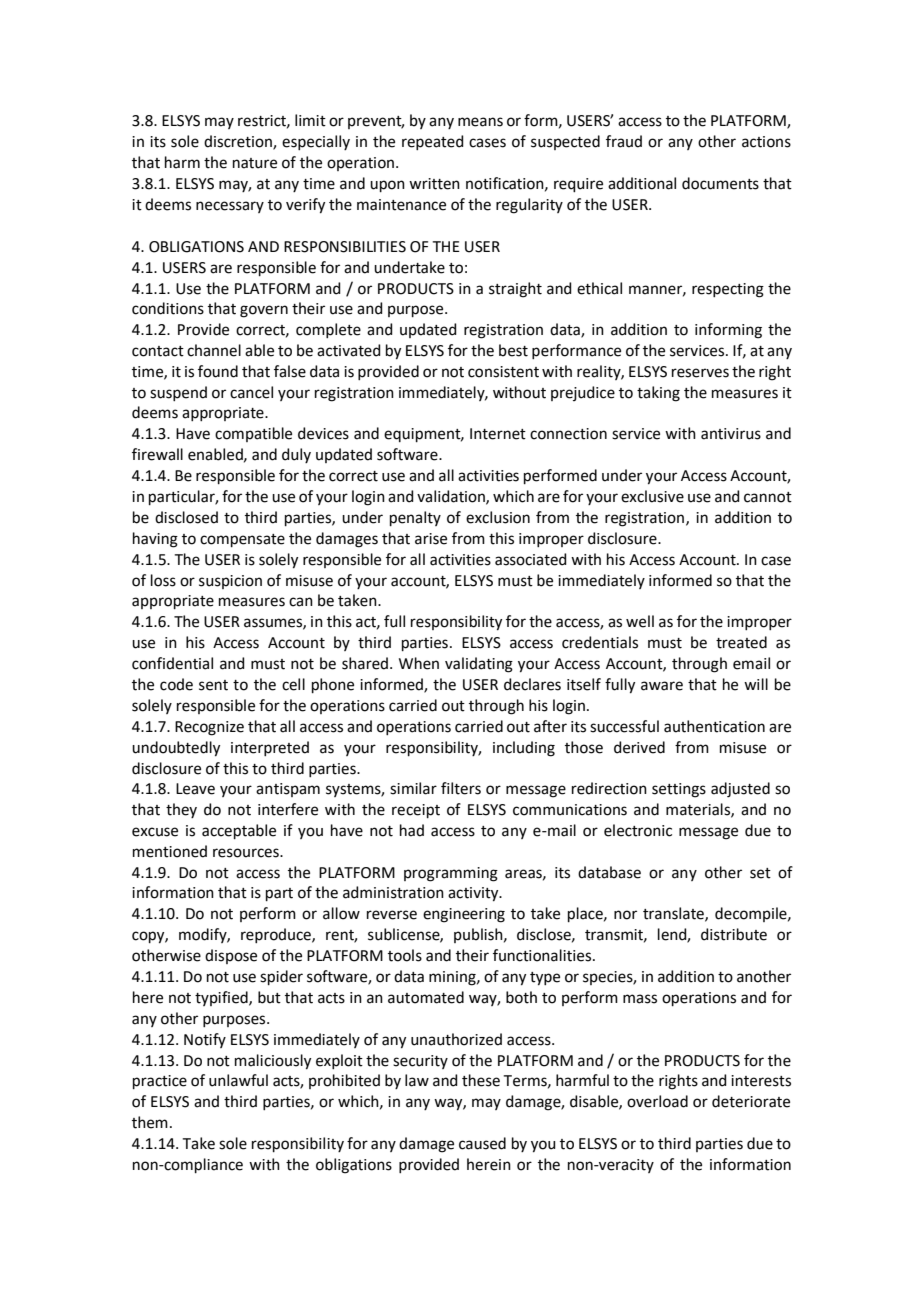 This document has height=1308, width=924. I want to click on treated, so click(741, 642).
